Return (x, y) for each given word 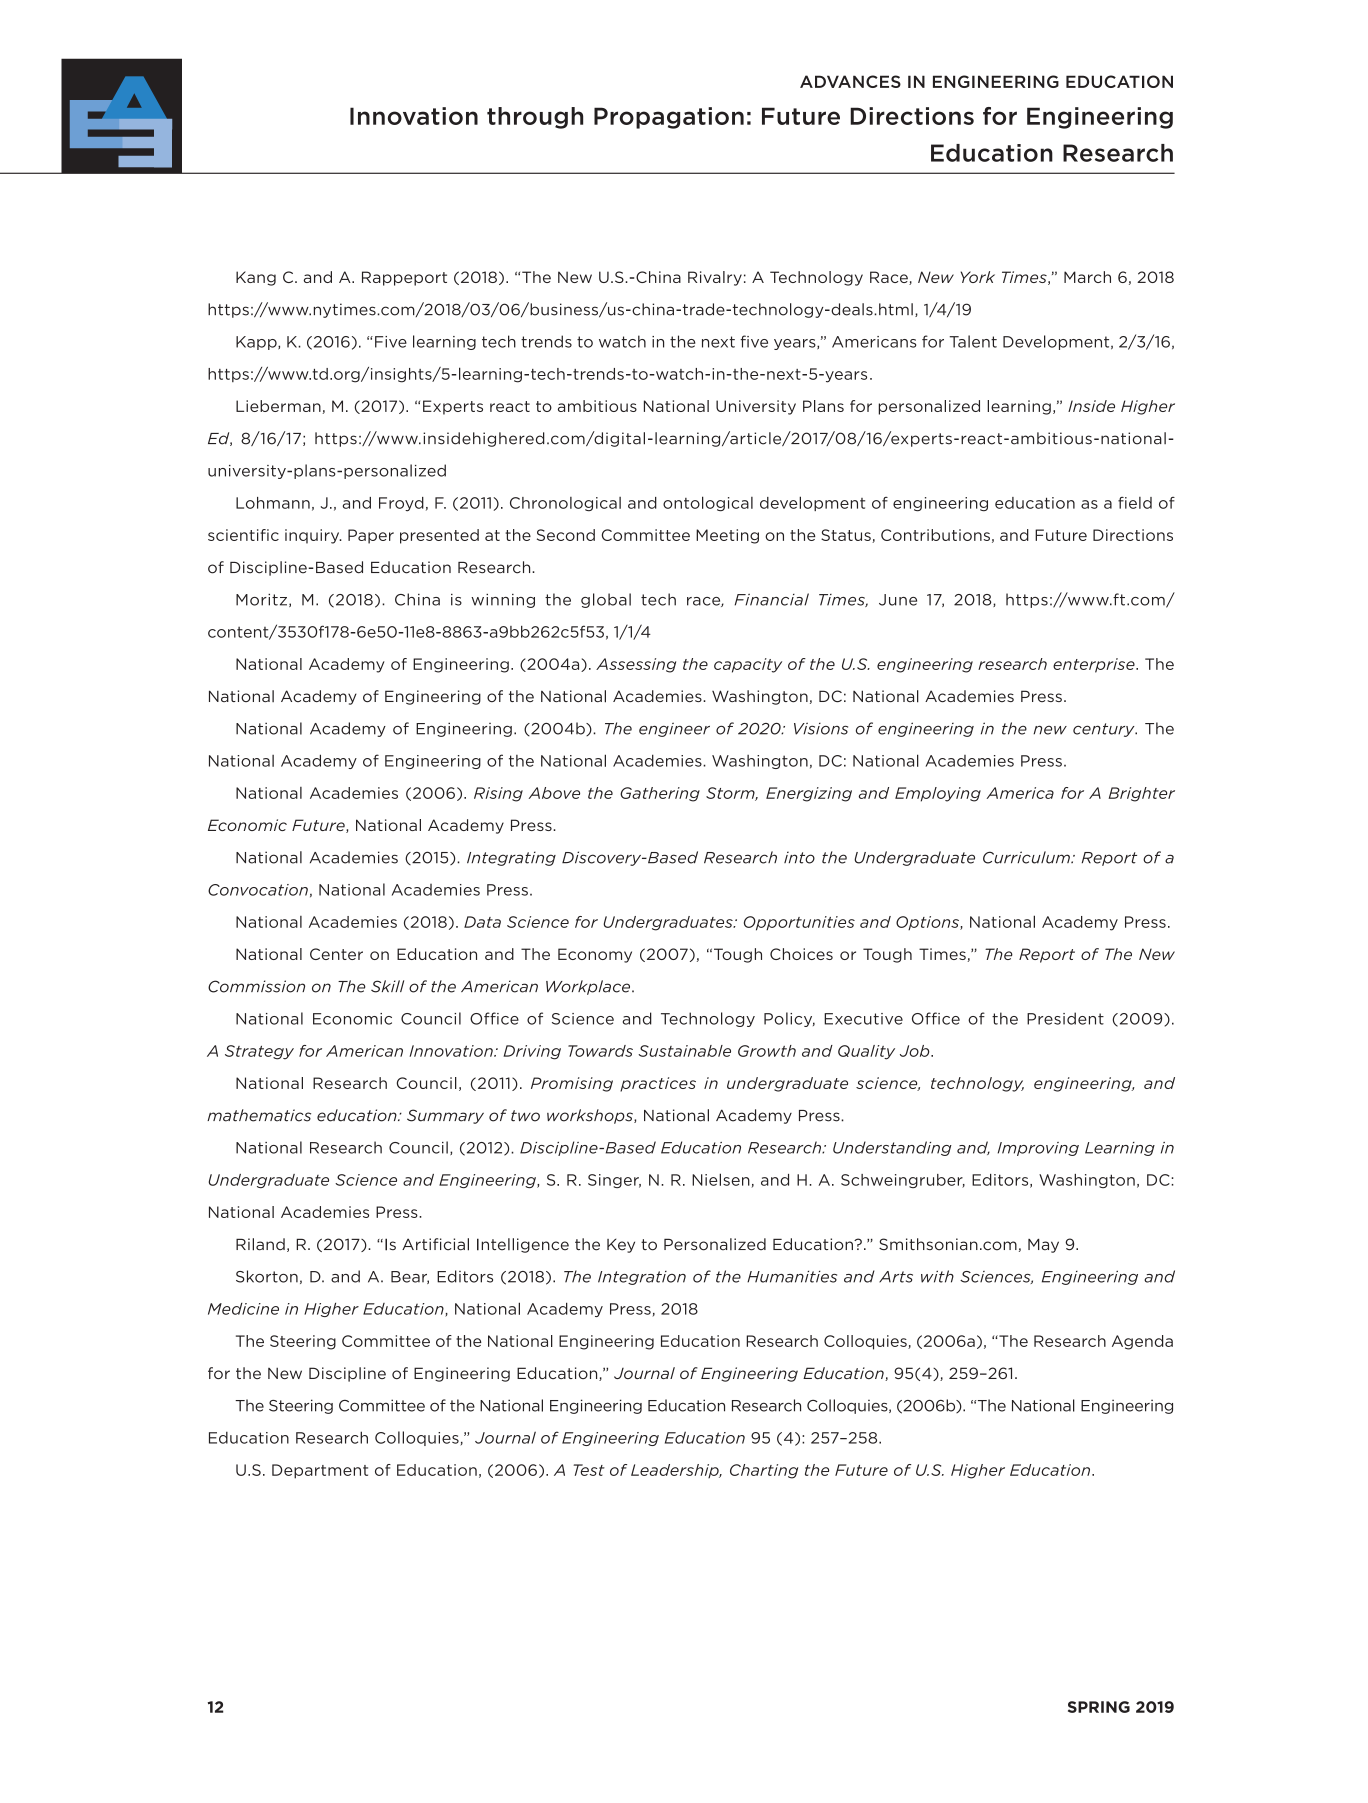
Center (336, 954)
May (1043, 1246)
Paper (371, 536)
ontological (708, 503)
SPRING (1099, 1707)
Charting (764, 1471)
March (1087, 277)
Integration (642, 1278)
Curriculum (1027, 857)
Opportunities (799, 923)
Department (320, 1471)
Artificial (435, 1244)
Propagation (669, 118)
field (1135, 503)
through (535, 118)
